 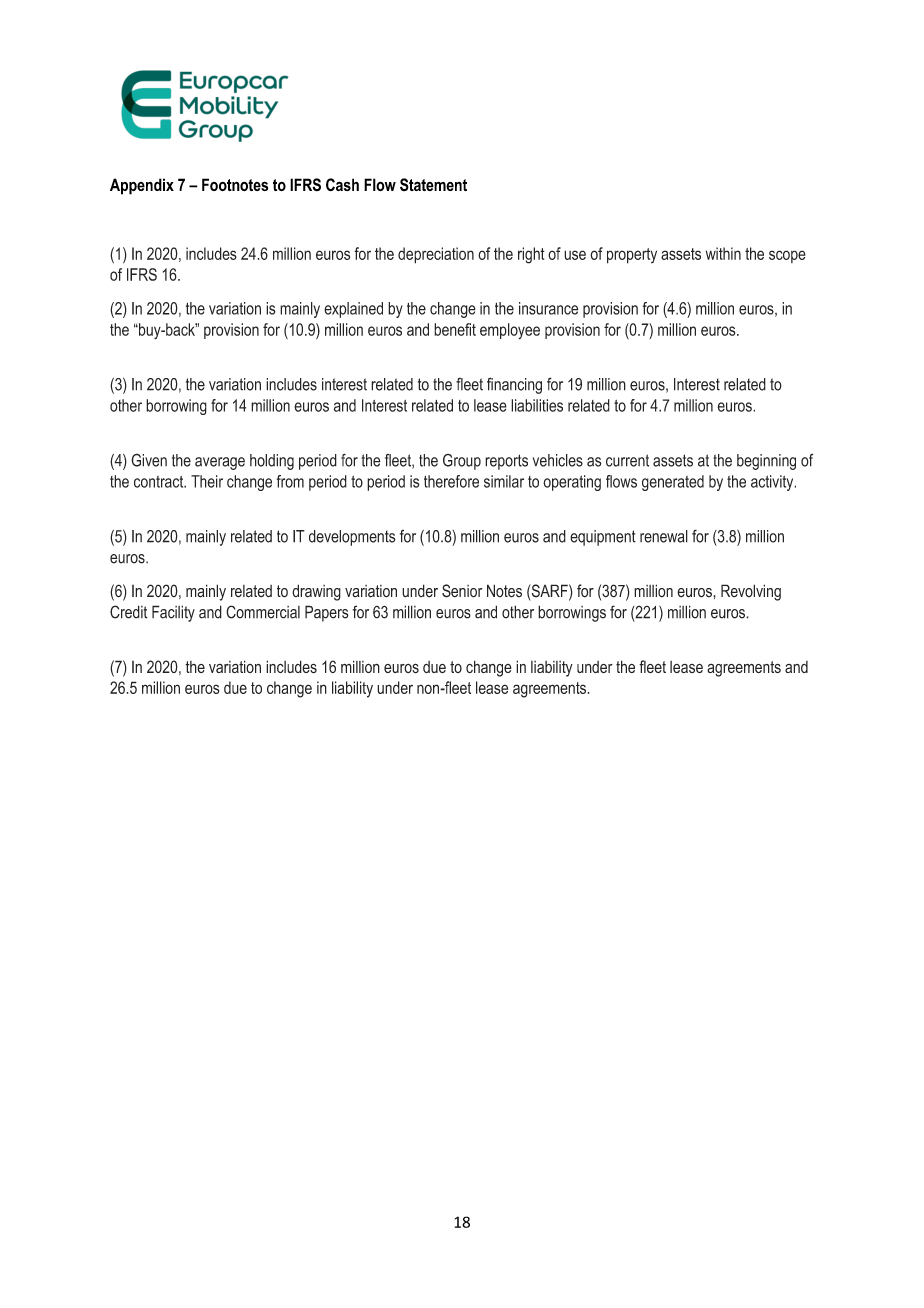 What do you see at coordinates (353, 310) in the image?
I see `explained` at bounding box center [353, 310].
